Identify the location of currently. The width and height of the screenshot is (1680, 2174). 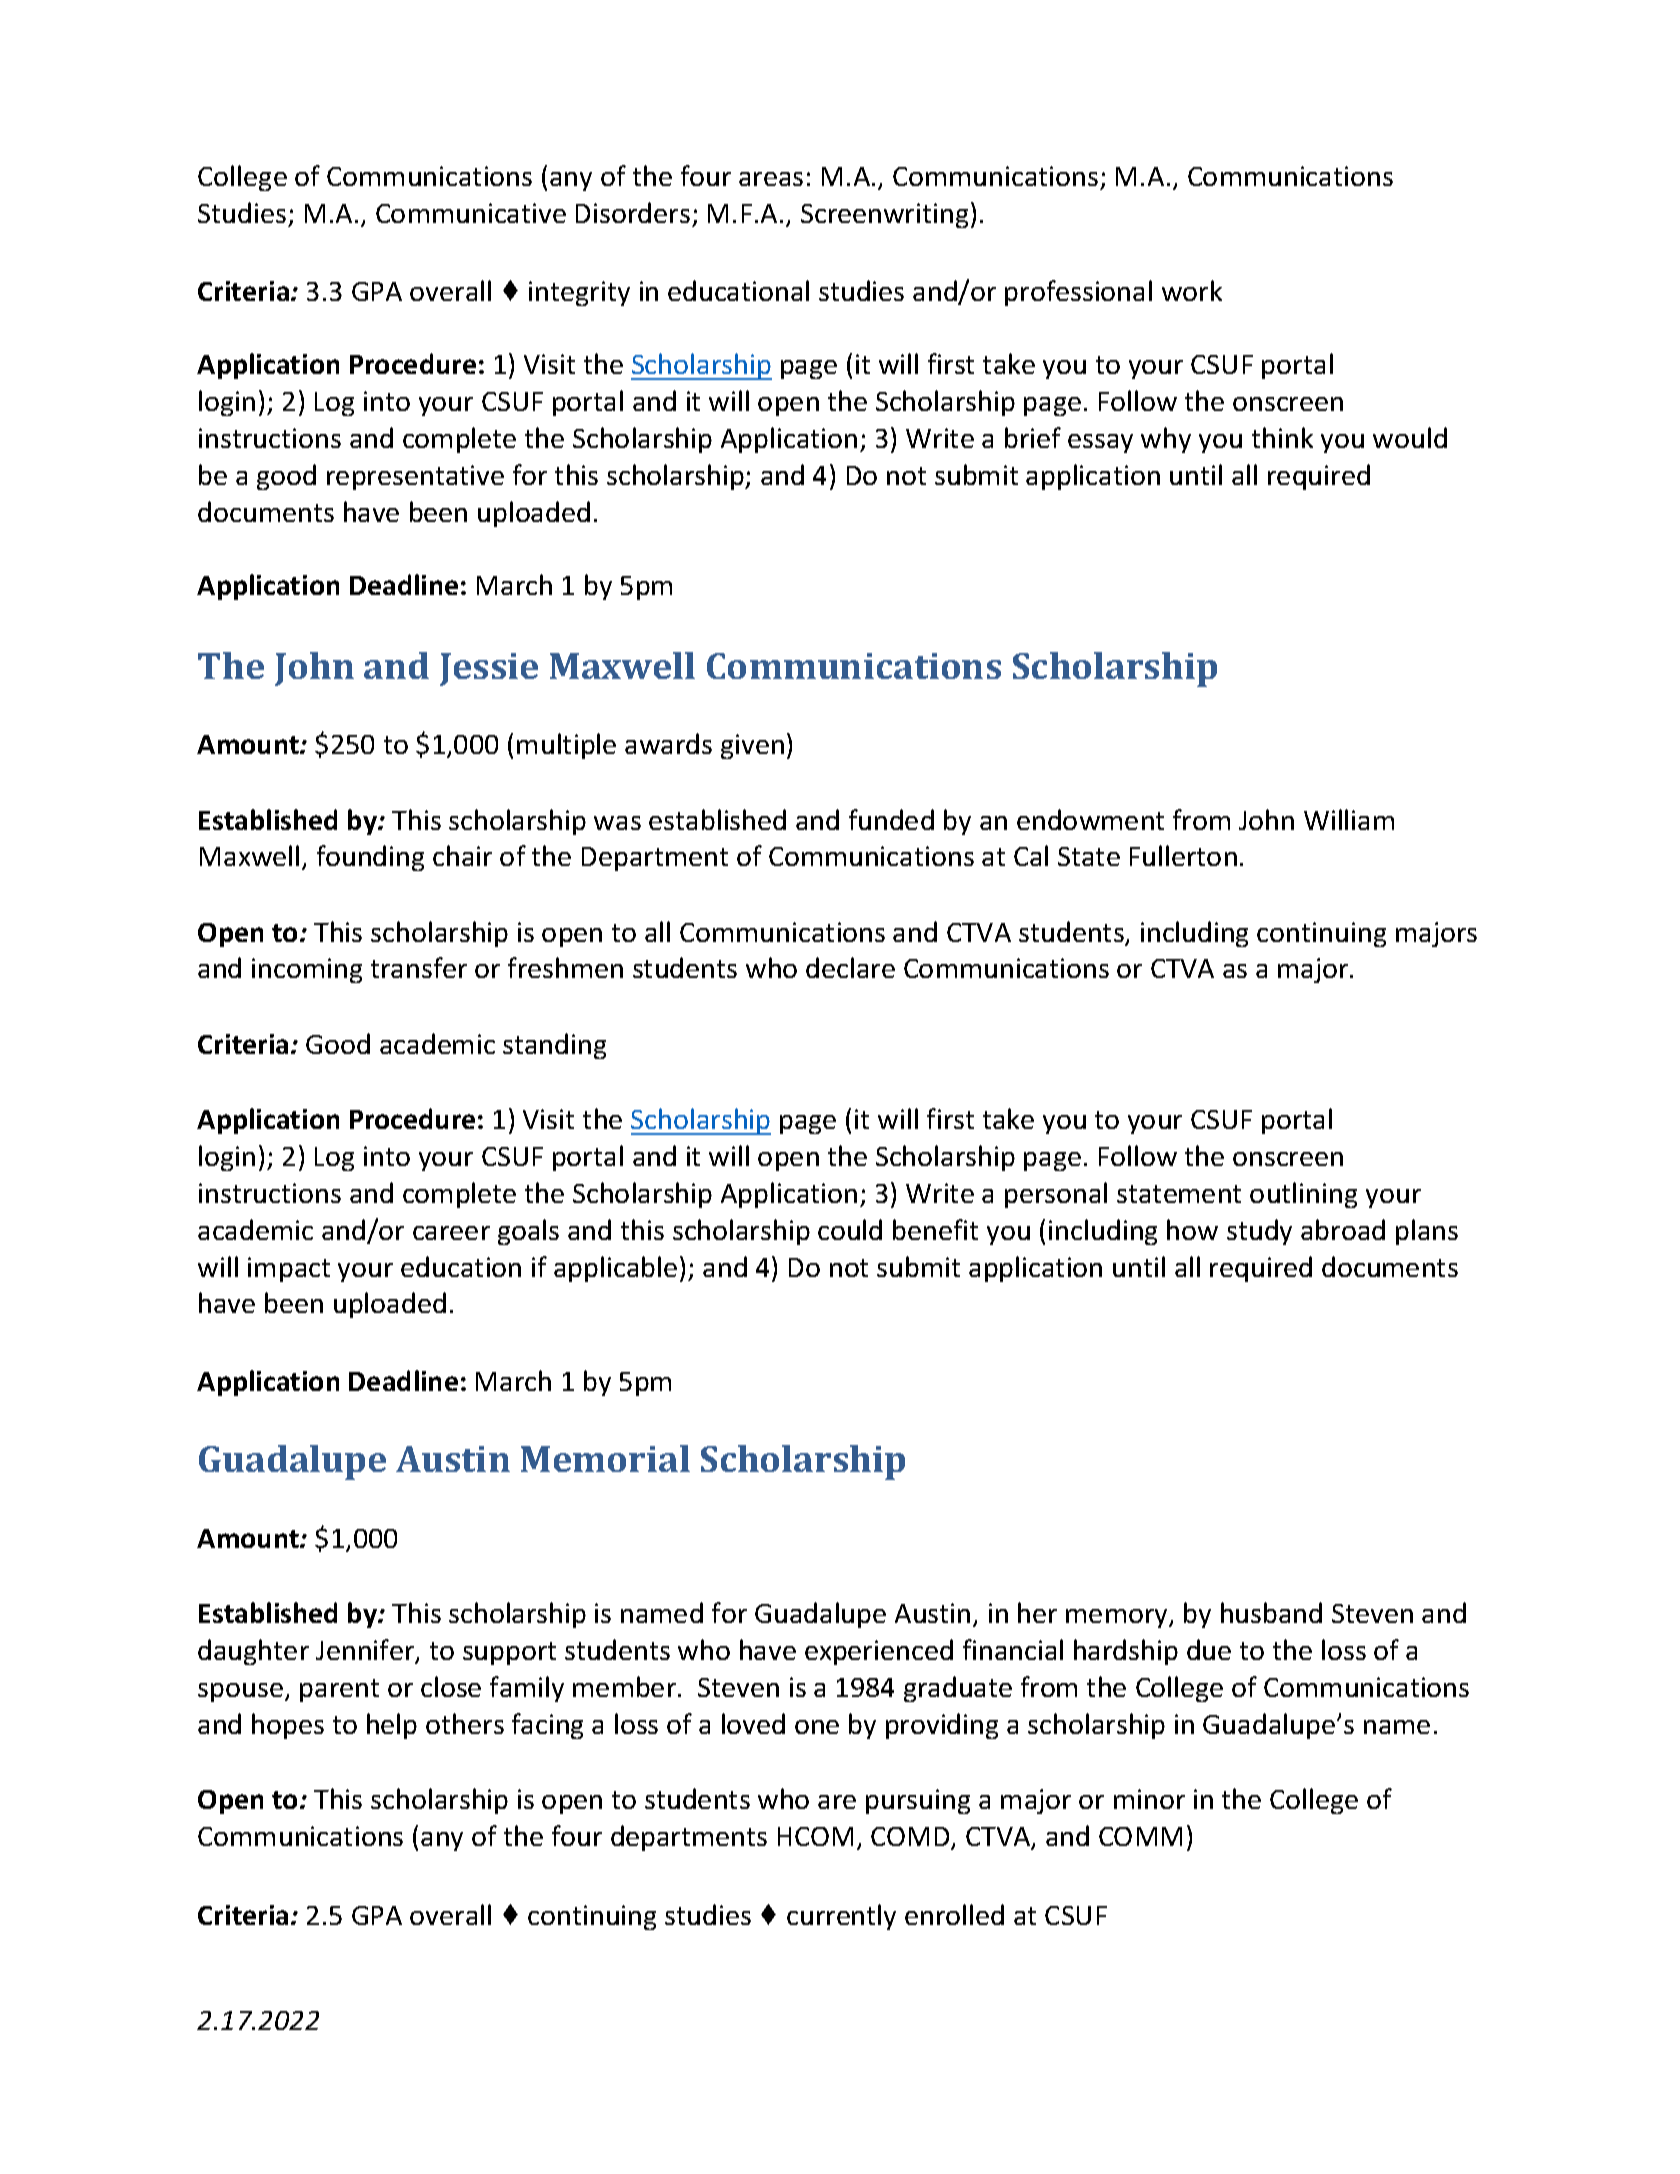
(841, 1917).
